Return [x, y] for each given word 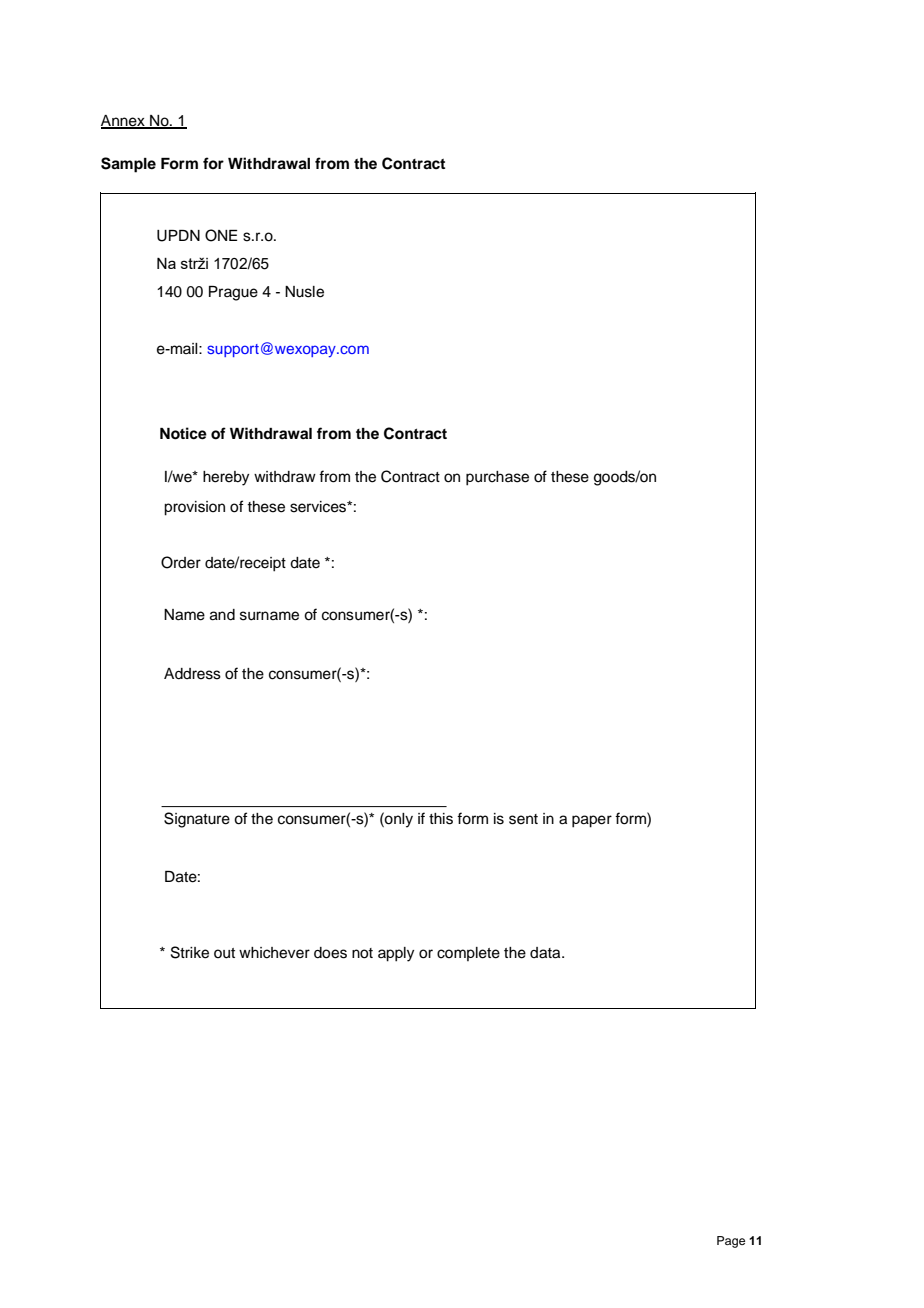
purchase [497, 478]
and [222, 615]
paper [592, 821]
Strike [190, 952]
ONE [221, 235]
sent [523, 819]
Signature [197, 820]
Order [181, 562]
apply [396, 954]
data [546, 953]
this [441, 819]
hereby [226, 478]
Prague [233, 293]
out [224, 953]
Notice [183, 433]
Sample [128, 165]
